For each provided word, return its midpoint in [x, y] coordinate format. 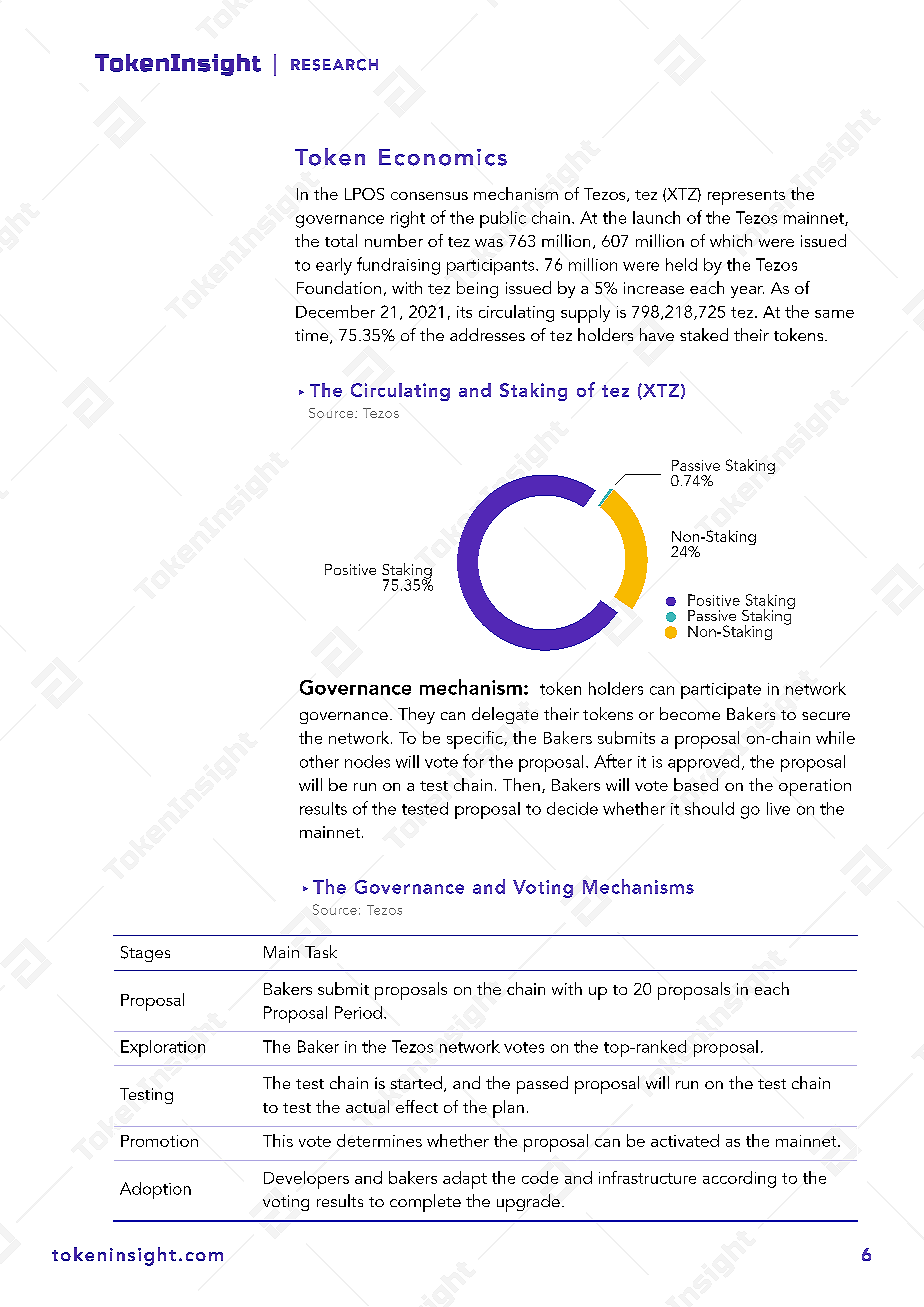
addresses [487, 334]
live [778, 808]
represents [746, 197]
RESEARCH [334, 65]
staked [704, 334]
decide [572, 808]
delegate [505, 715]
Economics [443, 157]
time [313, 336]
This [278, 1140]
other [319, 761]
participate [721, 691]
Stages [145, 954]
